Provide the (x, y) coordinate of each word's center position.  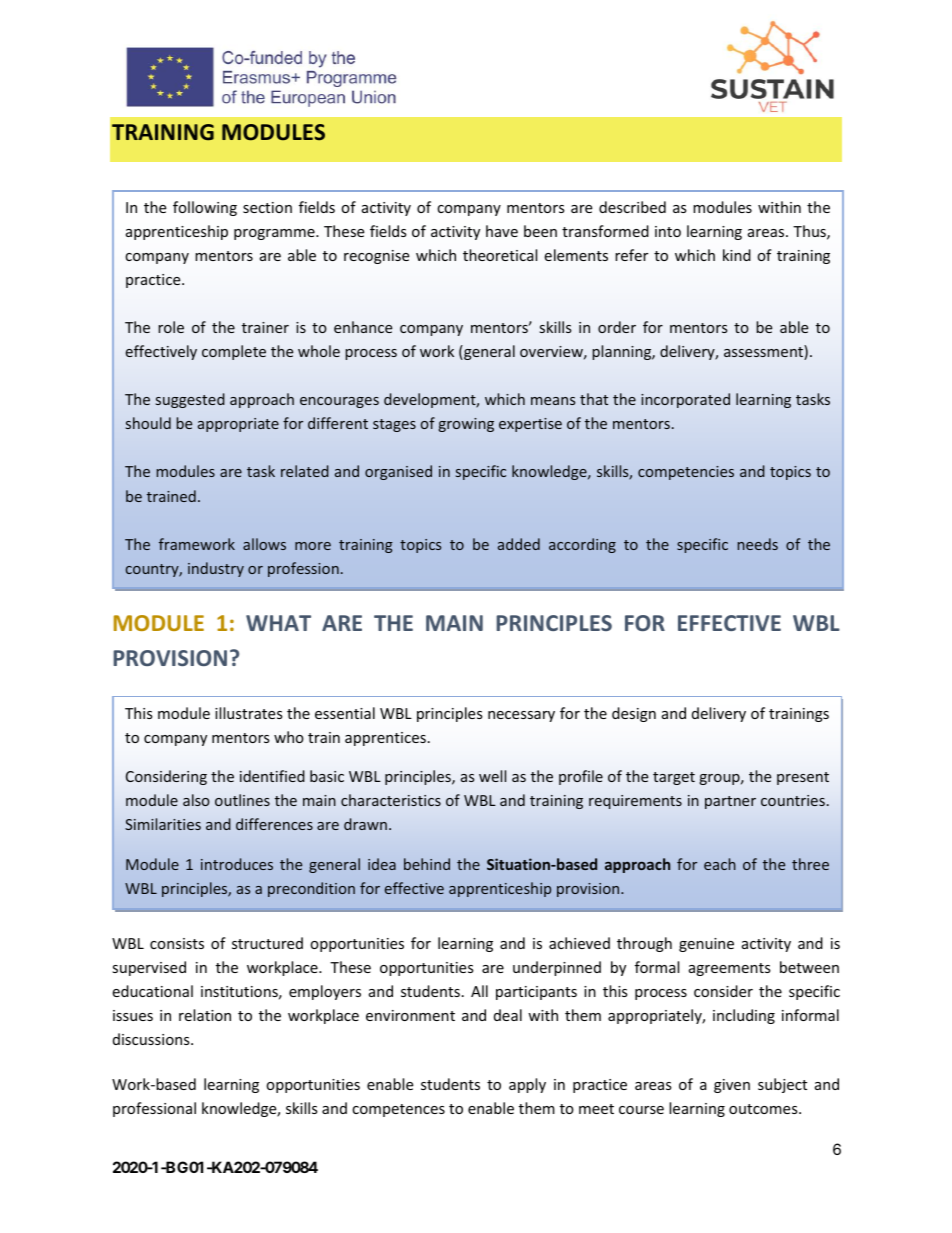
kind (737, 255)
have (502, 231)
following (205, 208)
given (732, 1086)
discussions (152, 1039)
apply (527, 1085)
